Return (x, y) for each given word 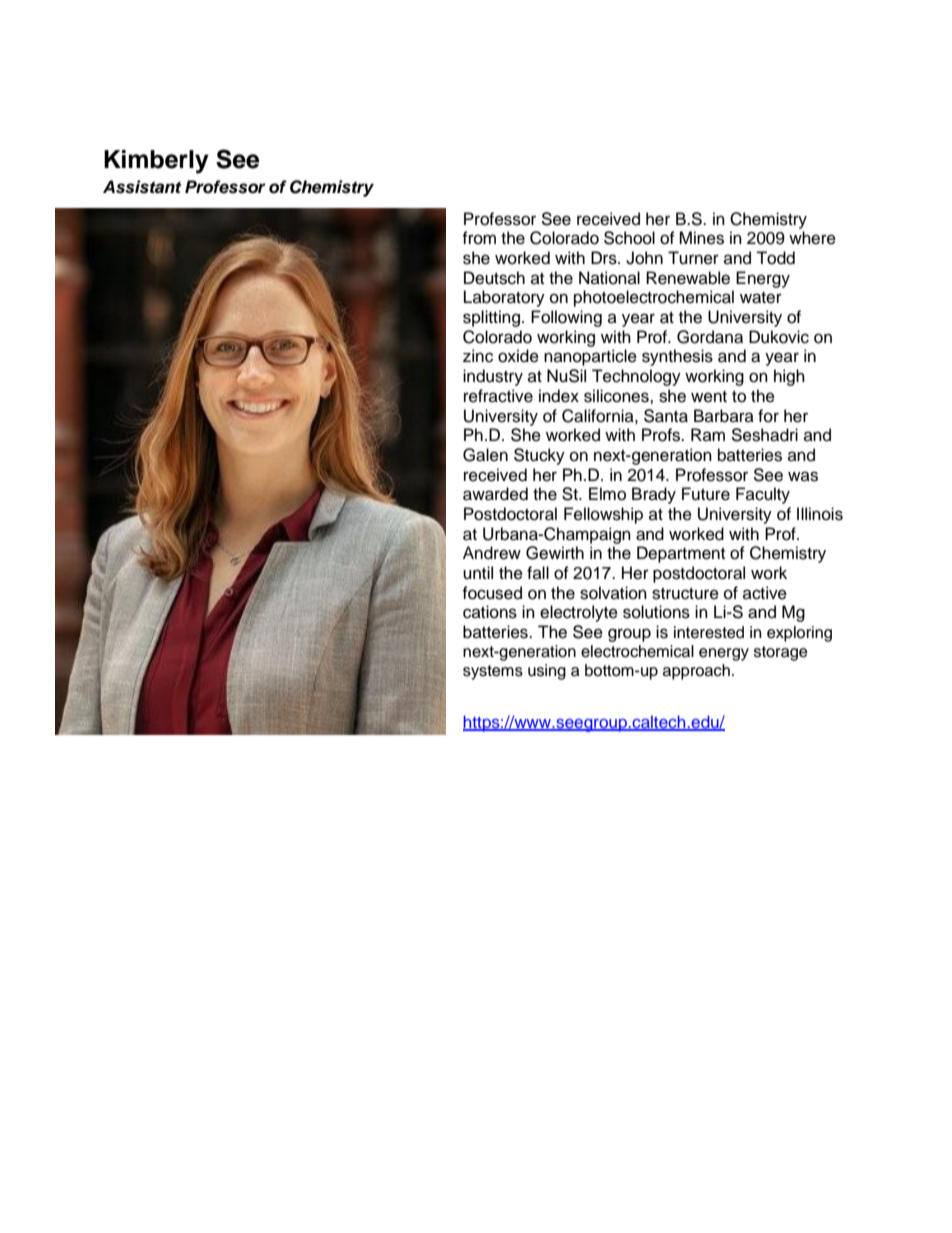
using (547, 672)
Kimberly (156, 162)
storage (781, 653)
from (479, 238)
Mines (701, 238)
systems (493, 672)
